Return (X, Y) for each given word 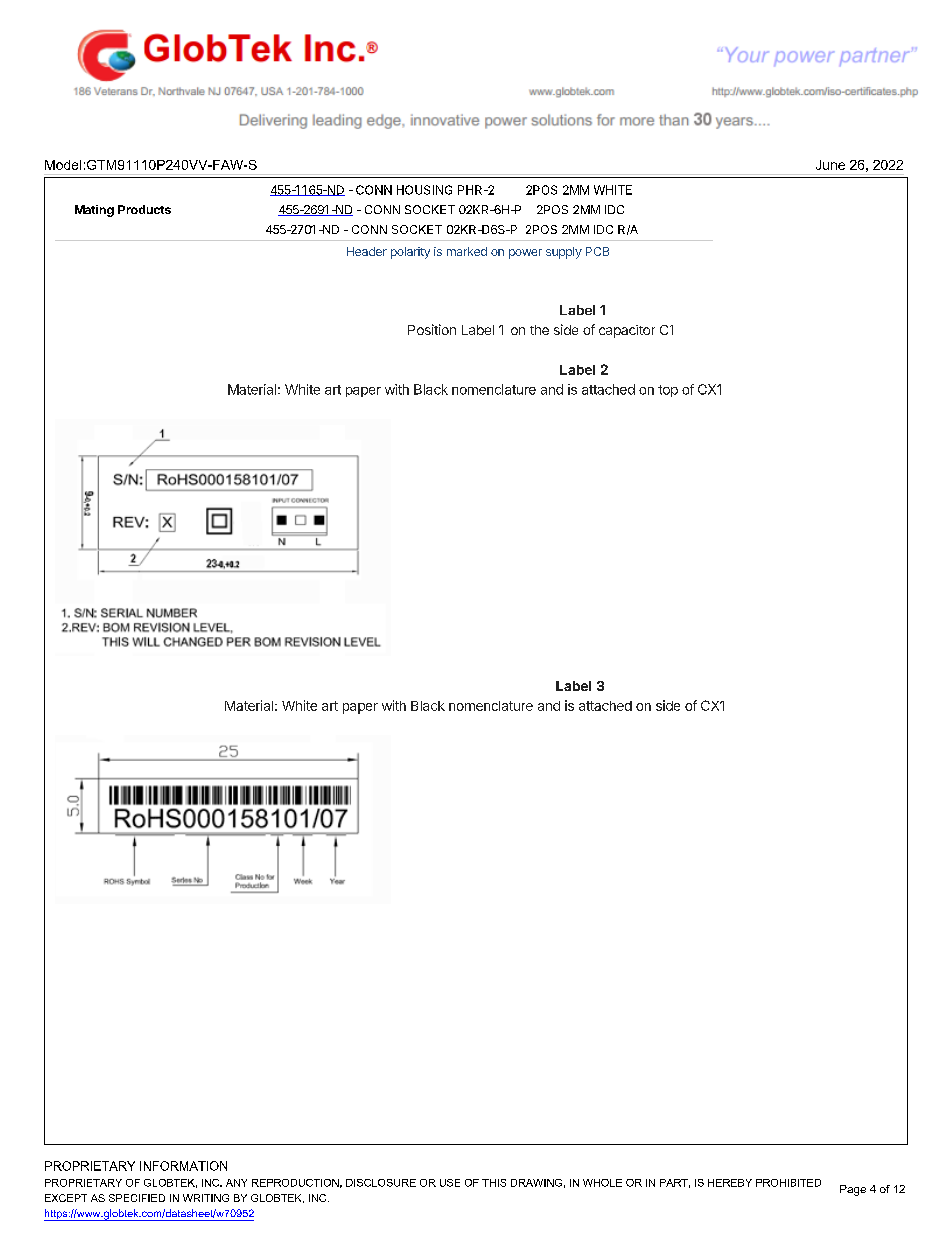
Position (432, 329)
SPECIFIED (137, 1198)
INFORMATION (183, 1166)
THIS (494, 1183)
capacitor (627, 331)
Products (144, 209)
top (668, 391)
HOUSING (424, 190)
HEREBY (730, 1183)
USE (450, 1183)
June (830, 165)
